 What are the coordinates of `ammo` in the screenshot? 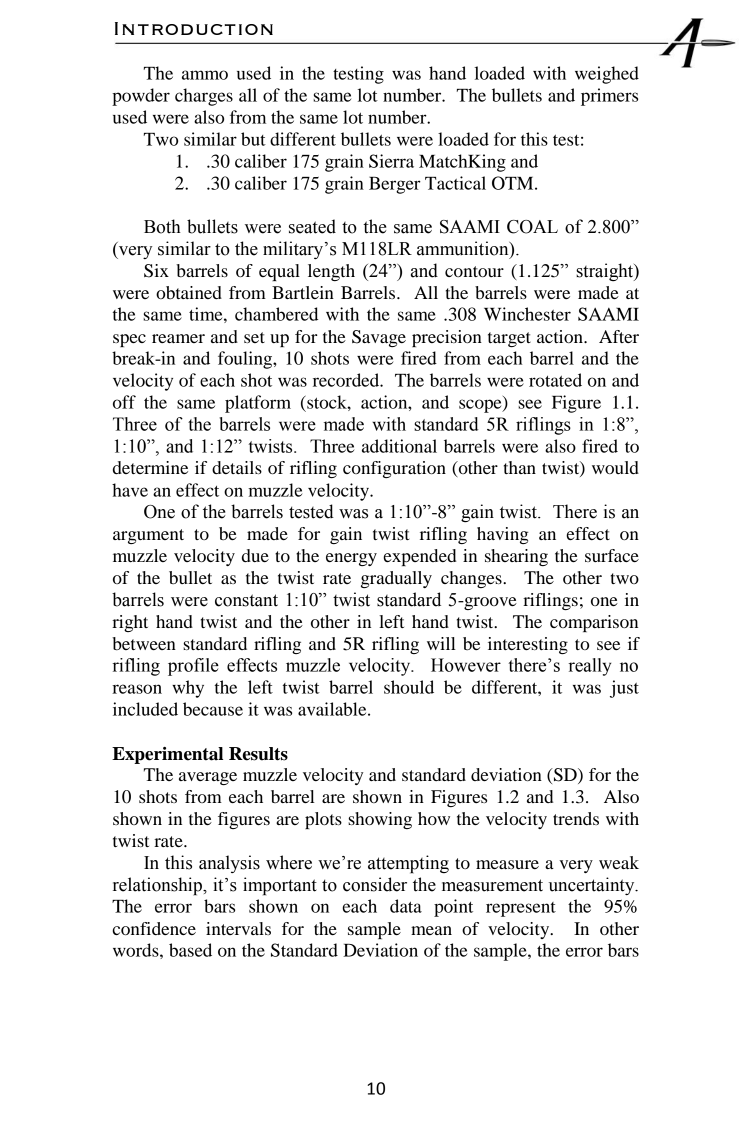 It's located at (205, 75).
